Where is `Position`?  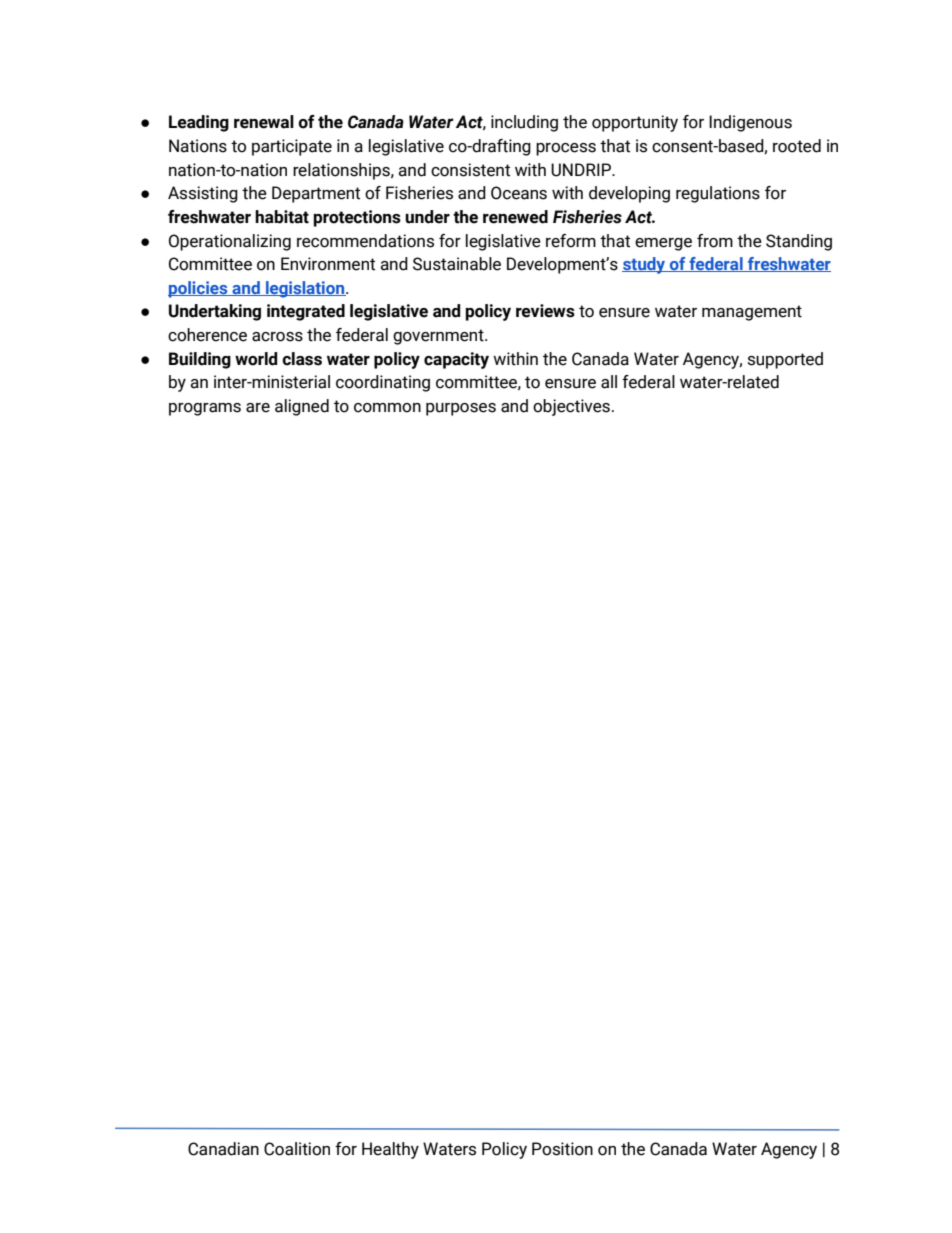 Position is located at coordinates (562, 1149).
